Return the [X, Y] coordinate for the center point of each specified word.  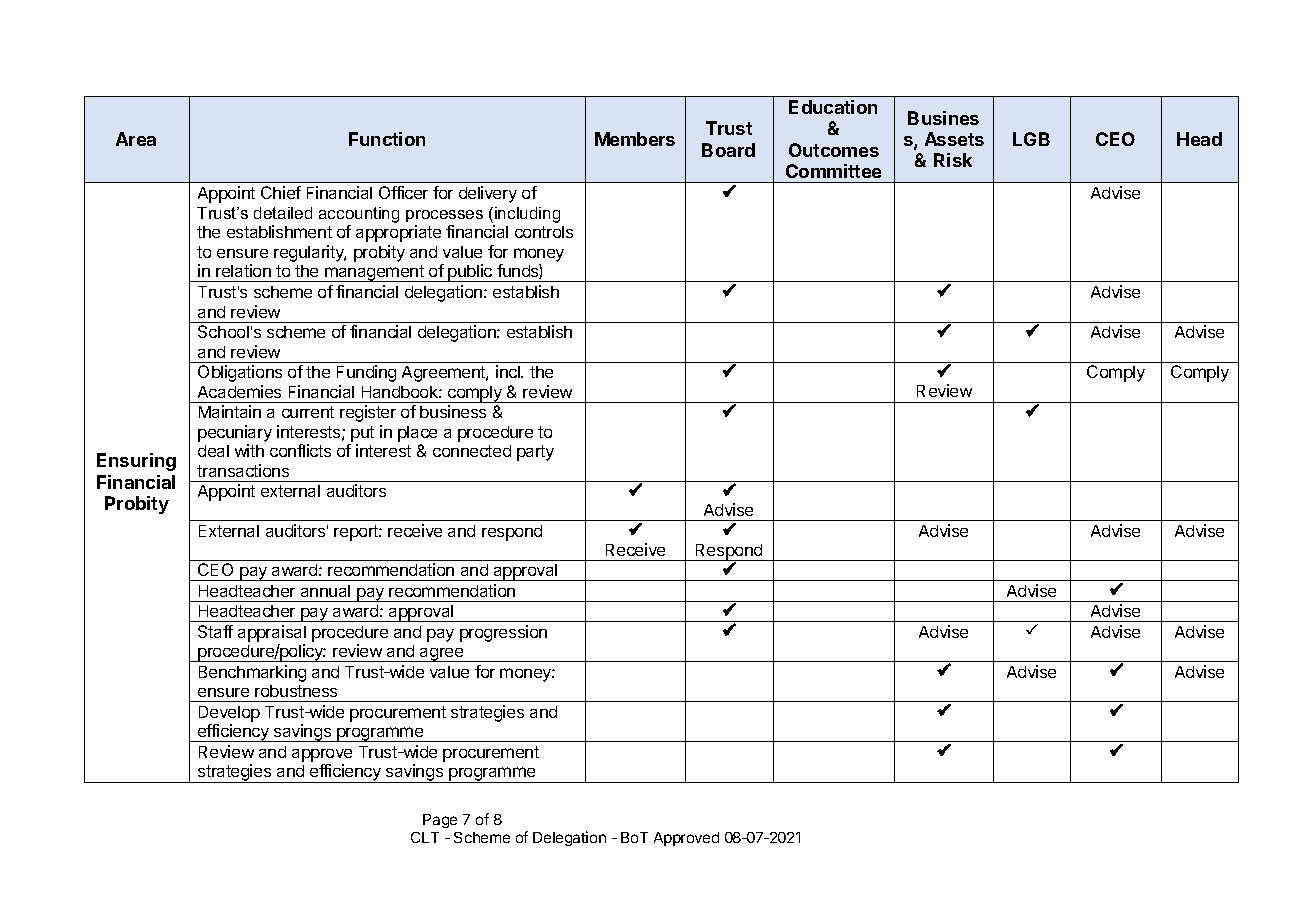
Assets [954, 139]
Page [440, 821]
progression [503, 633]
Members [635, 139]
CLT [425, 837]
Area [136, 139]
